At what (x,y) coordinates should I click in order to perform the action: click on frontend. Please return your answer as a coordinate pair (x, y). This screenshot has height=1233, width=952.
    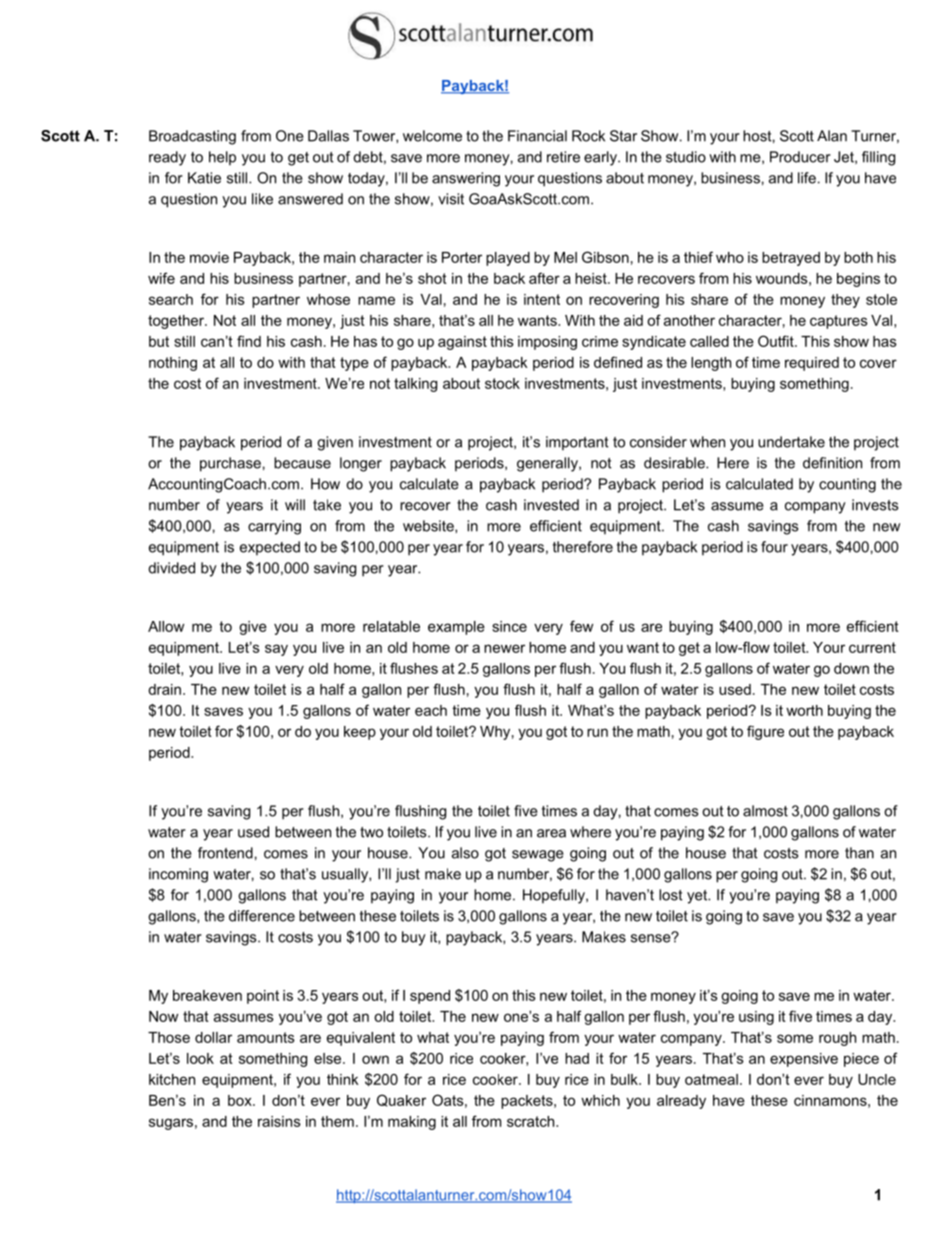
    Looking at the image, I should click on (225, 853).
